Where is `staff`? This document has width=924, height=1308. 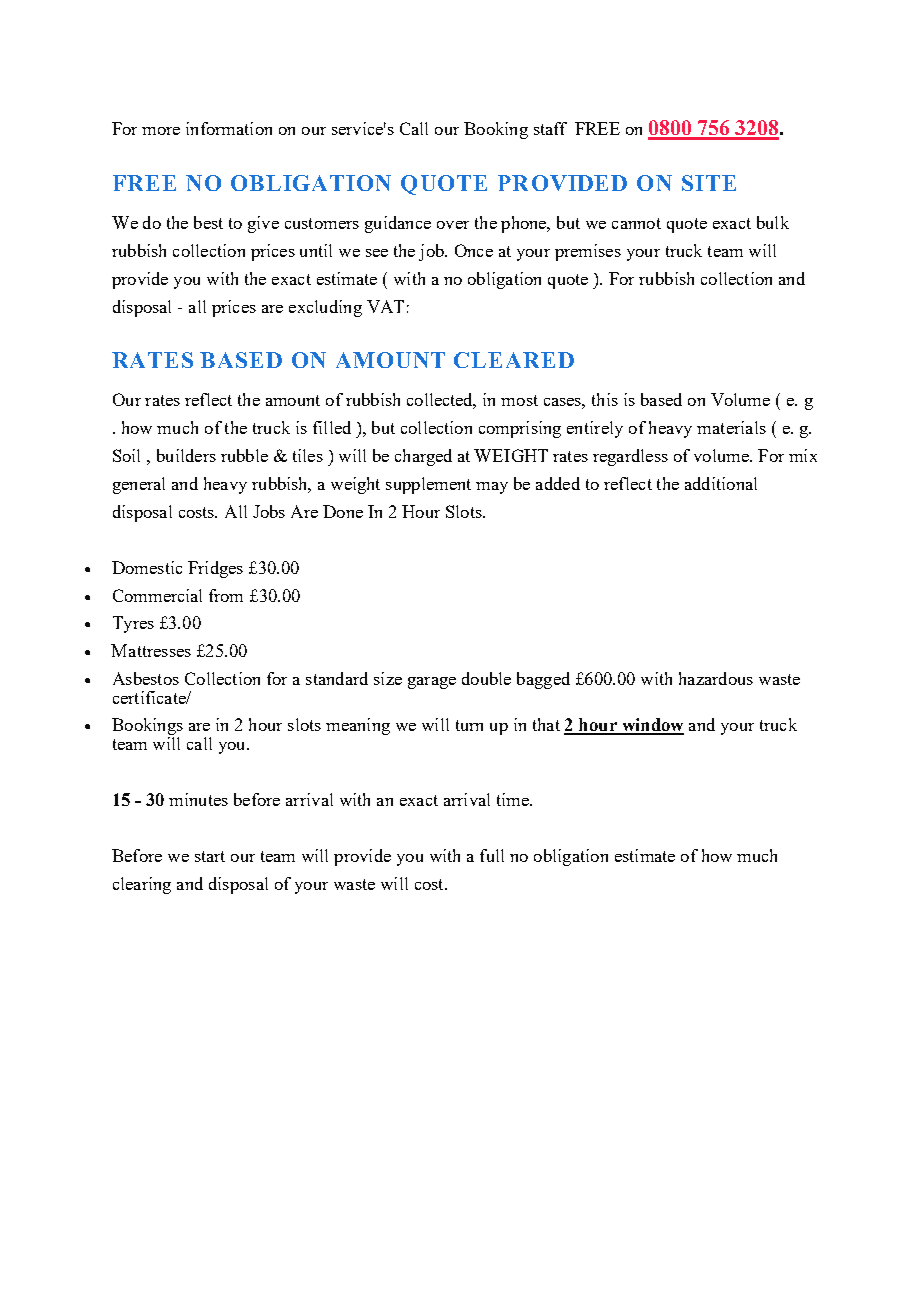
staff is located at coordinates (550, 128).
